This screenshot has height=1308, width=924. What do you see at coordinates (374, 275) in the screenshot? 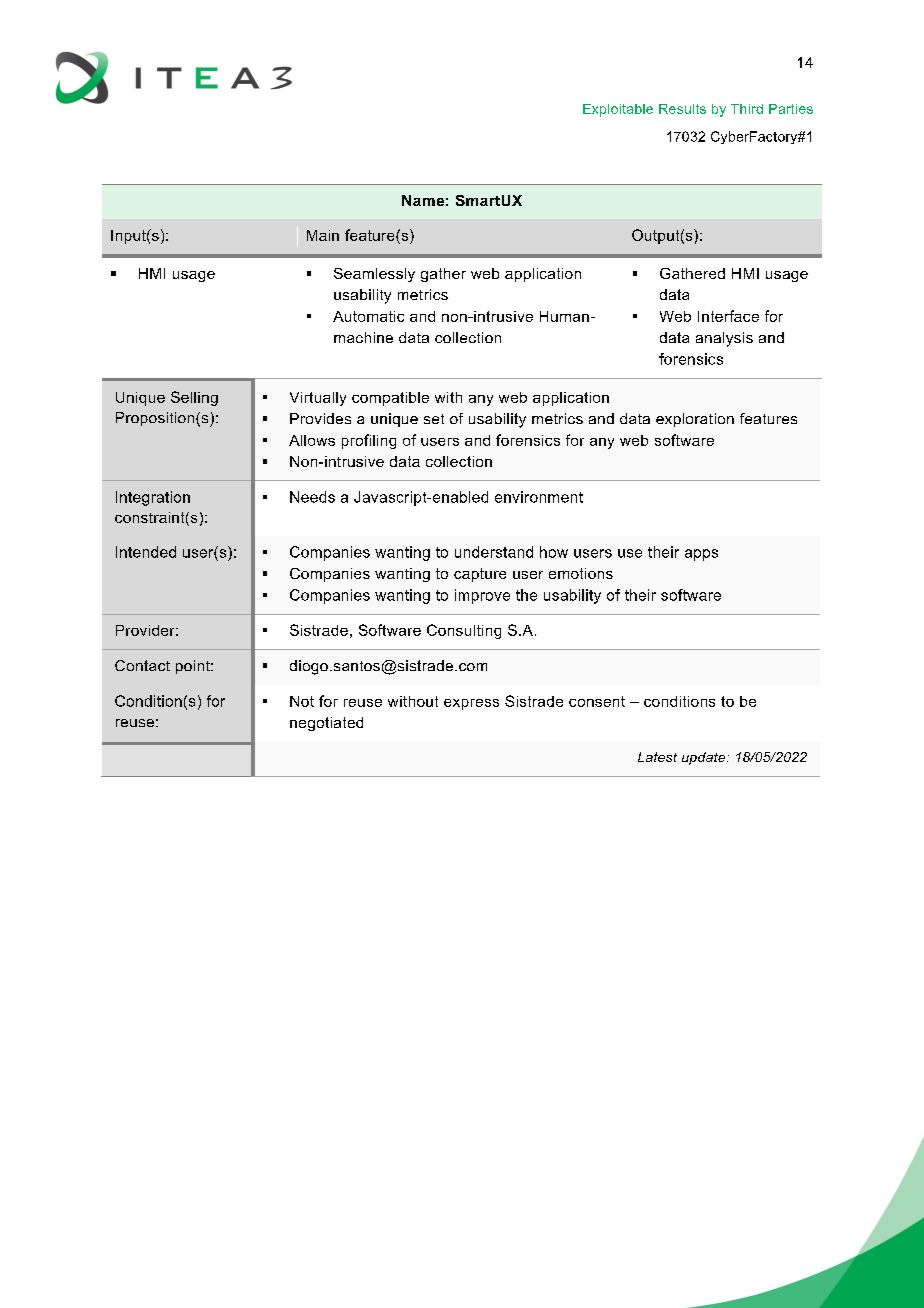
I see `Seamlessly` at bounding box center [374, 275].
